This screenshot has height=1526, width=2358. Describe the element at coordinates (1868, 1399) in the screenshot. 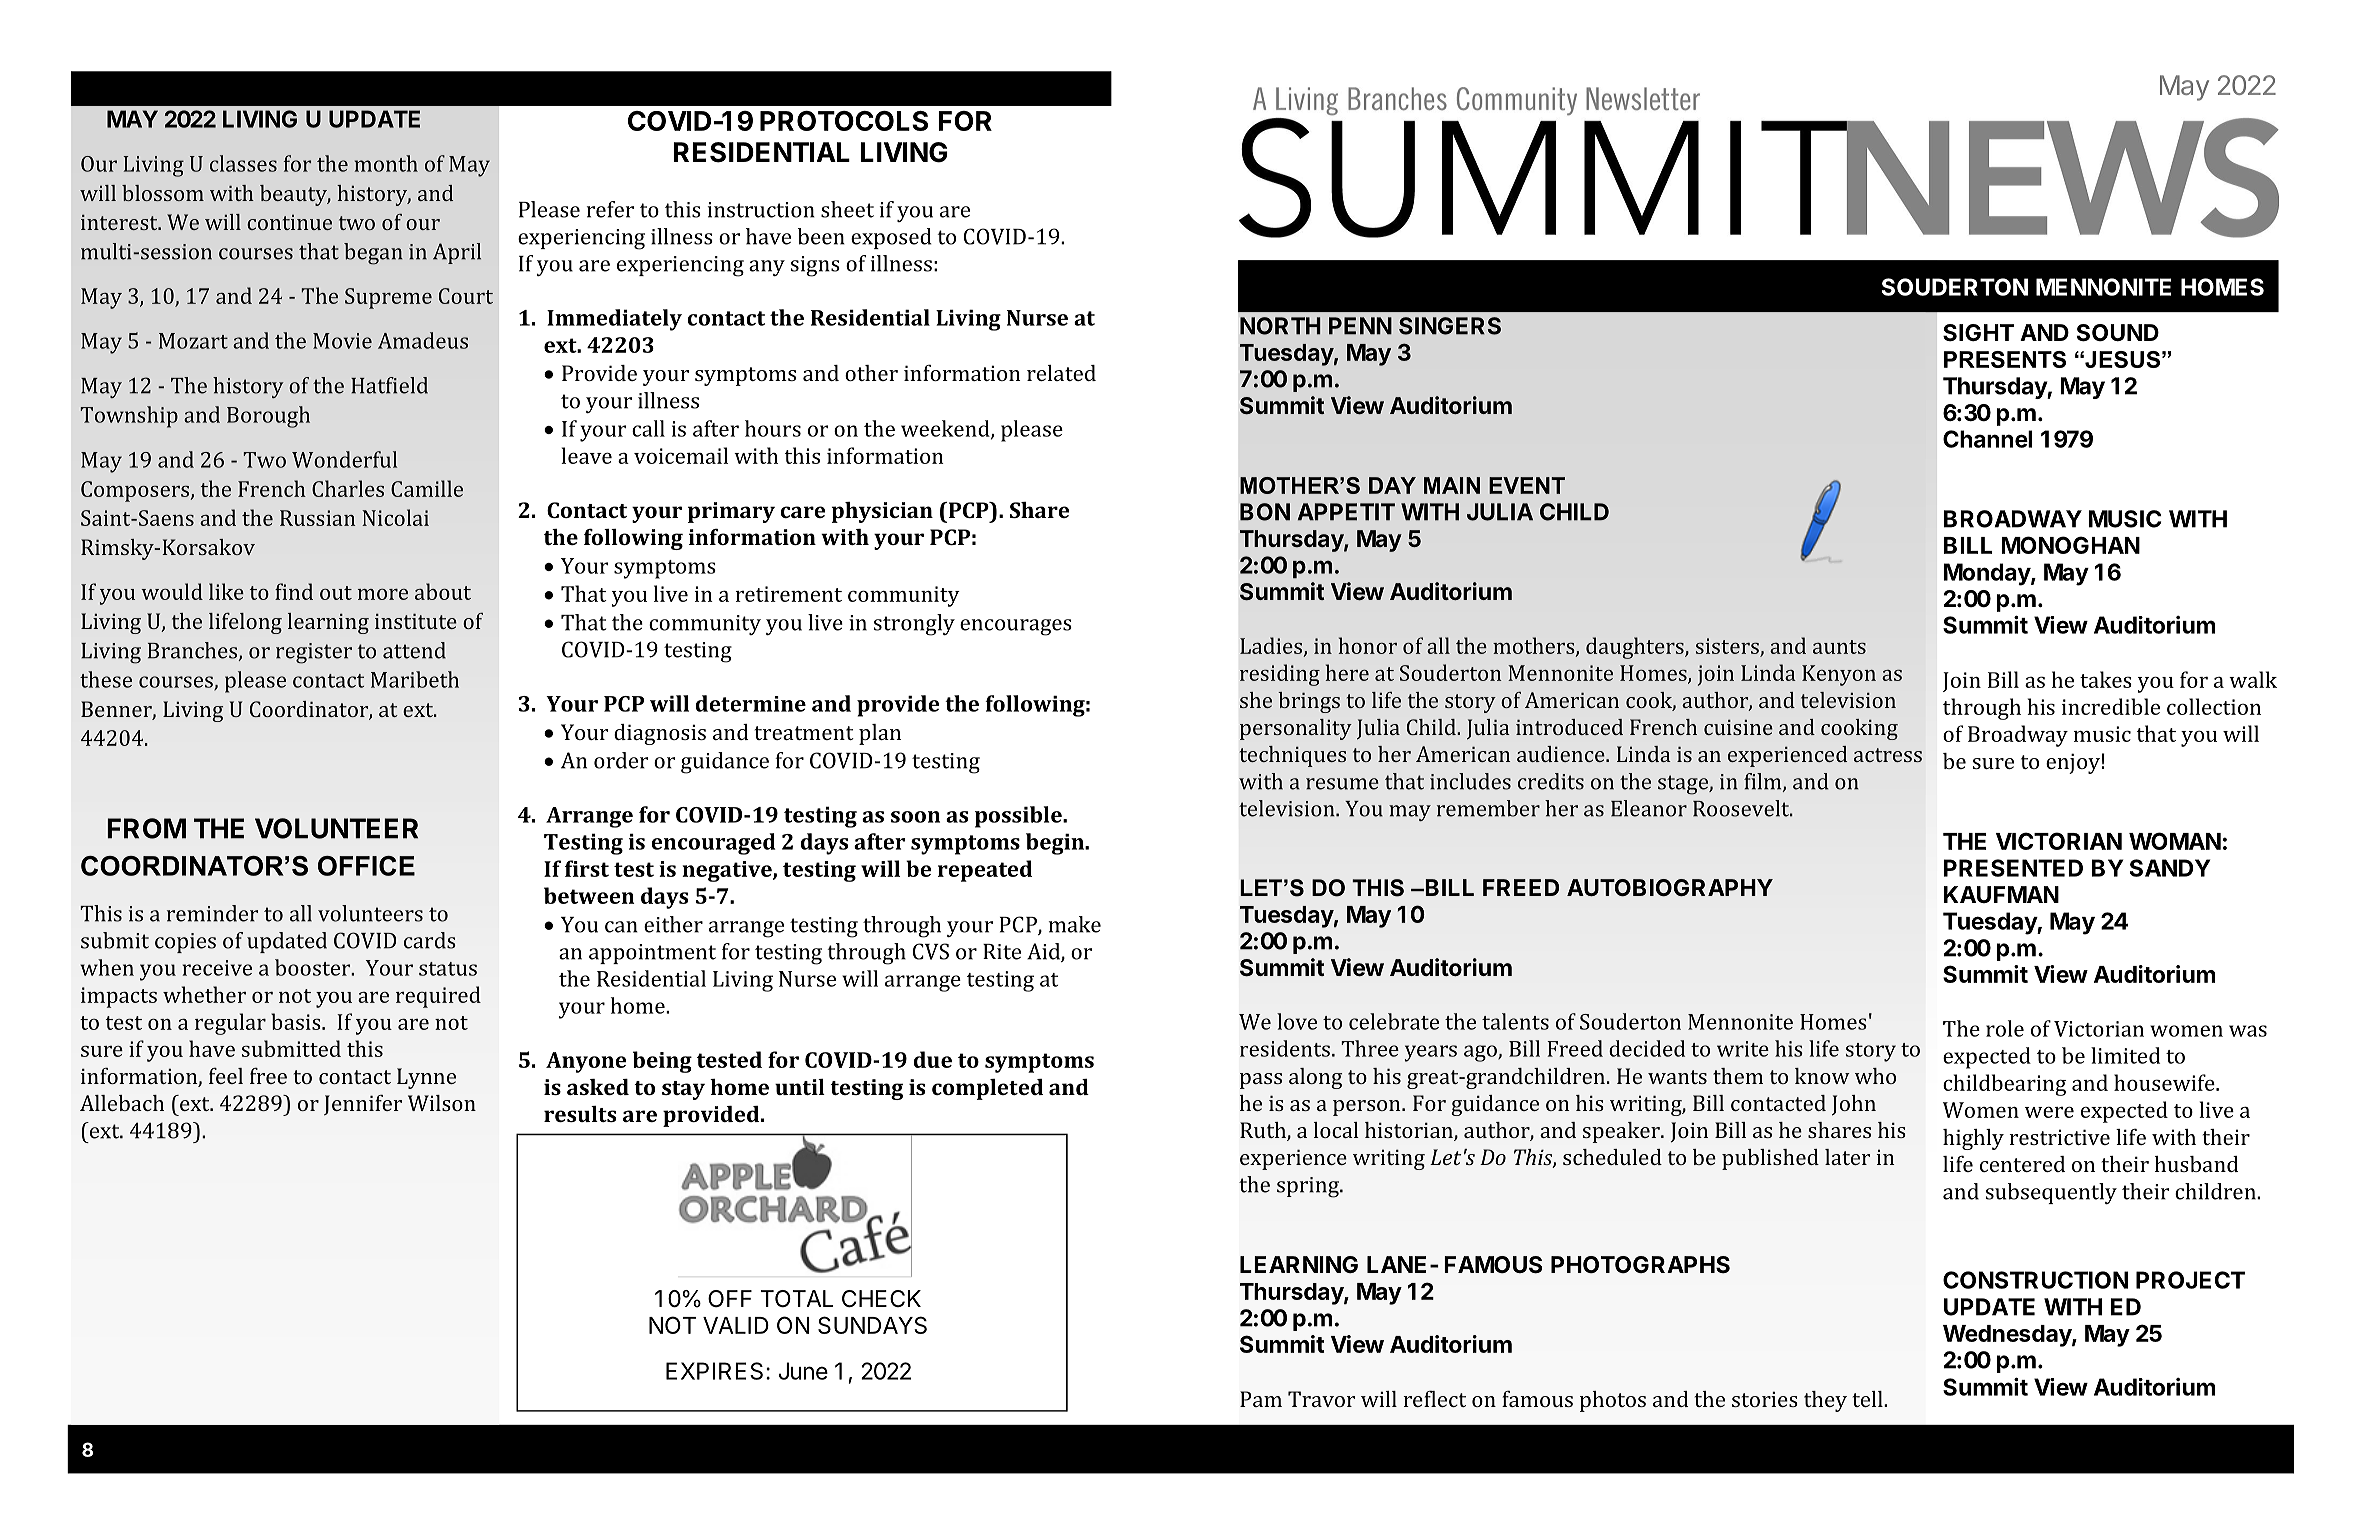

I see `tell` at that location.
